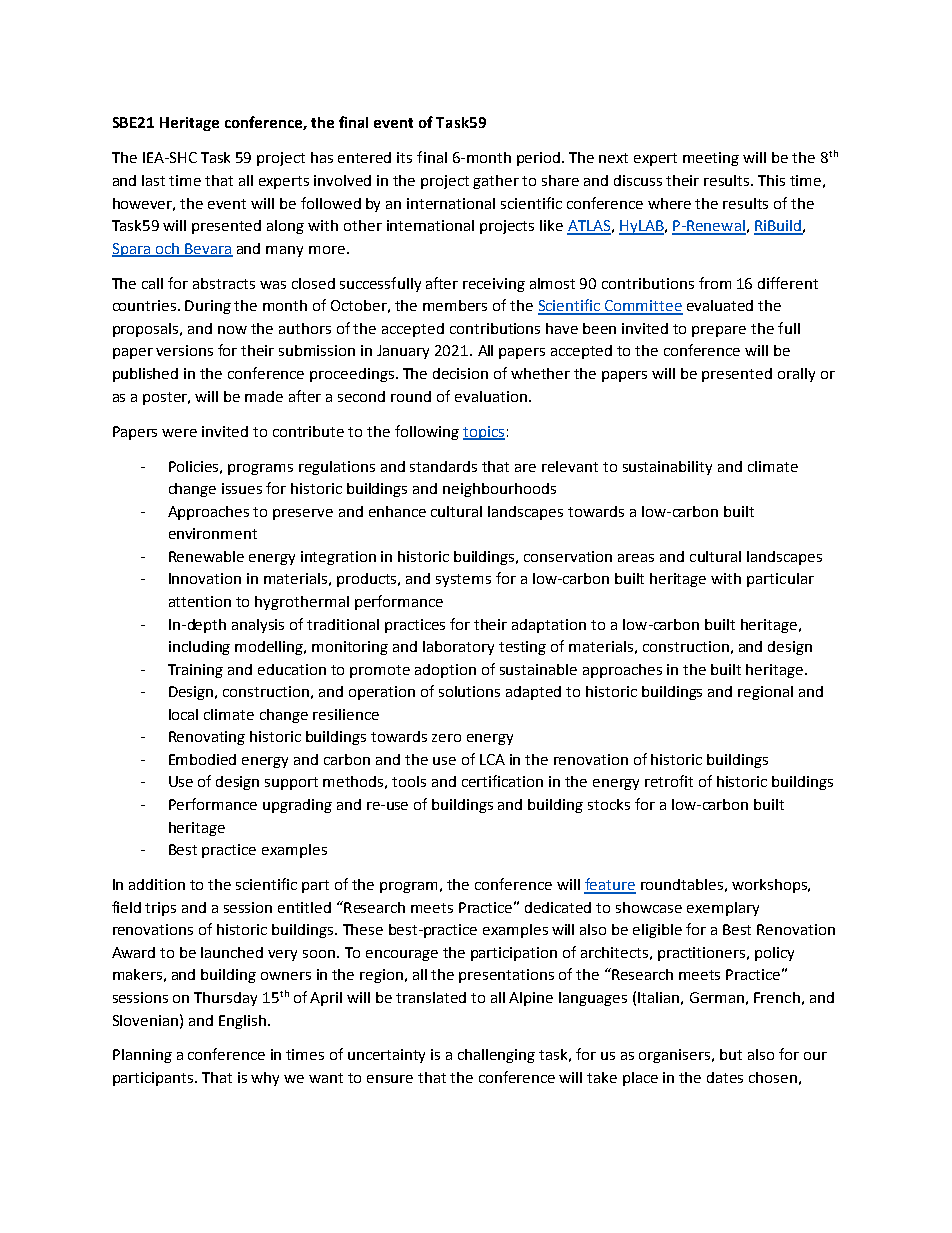 This document has height=1233, width=952. Describe the element at coordinates (669, 781) in the document. I see `retrofit` at that location.
